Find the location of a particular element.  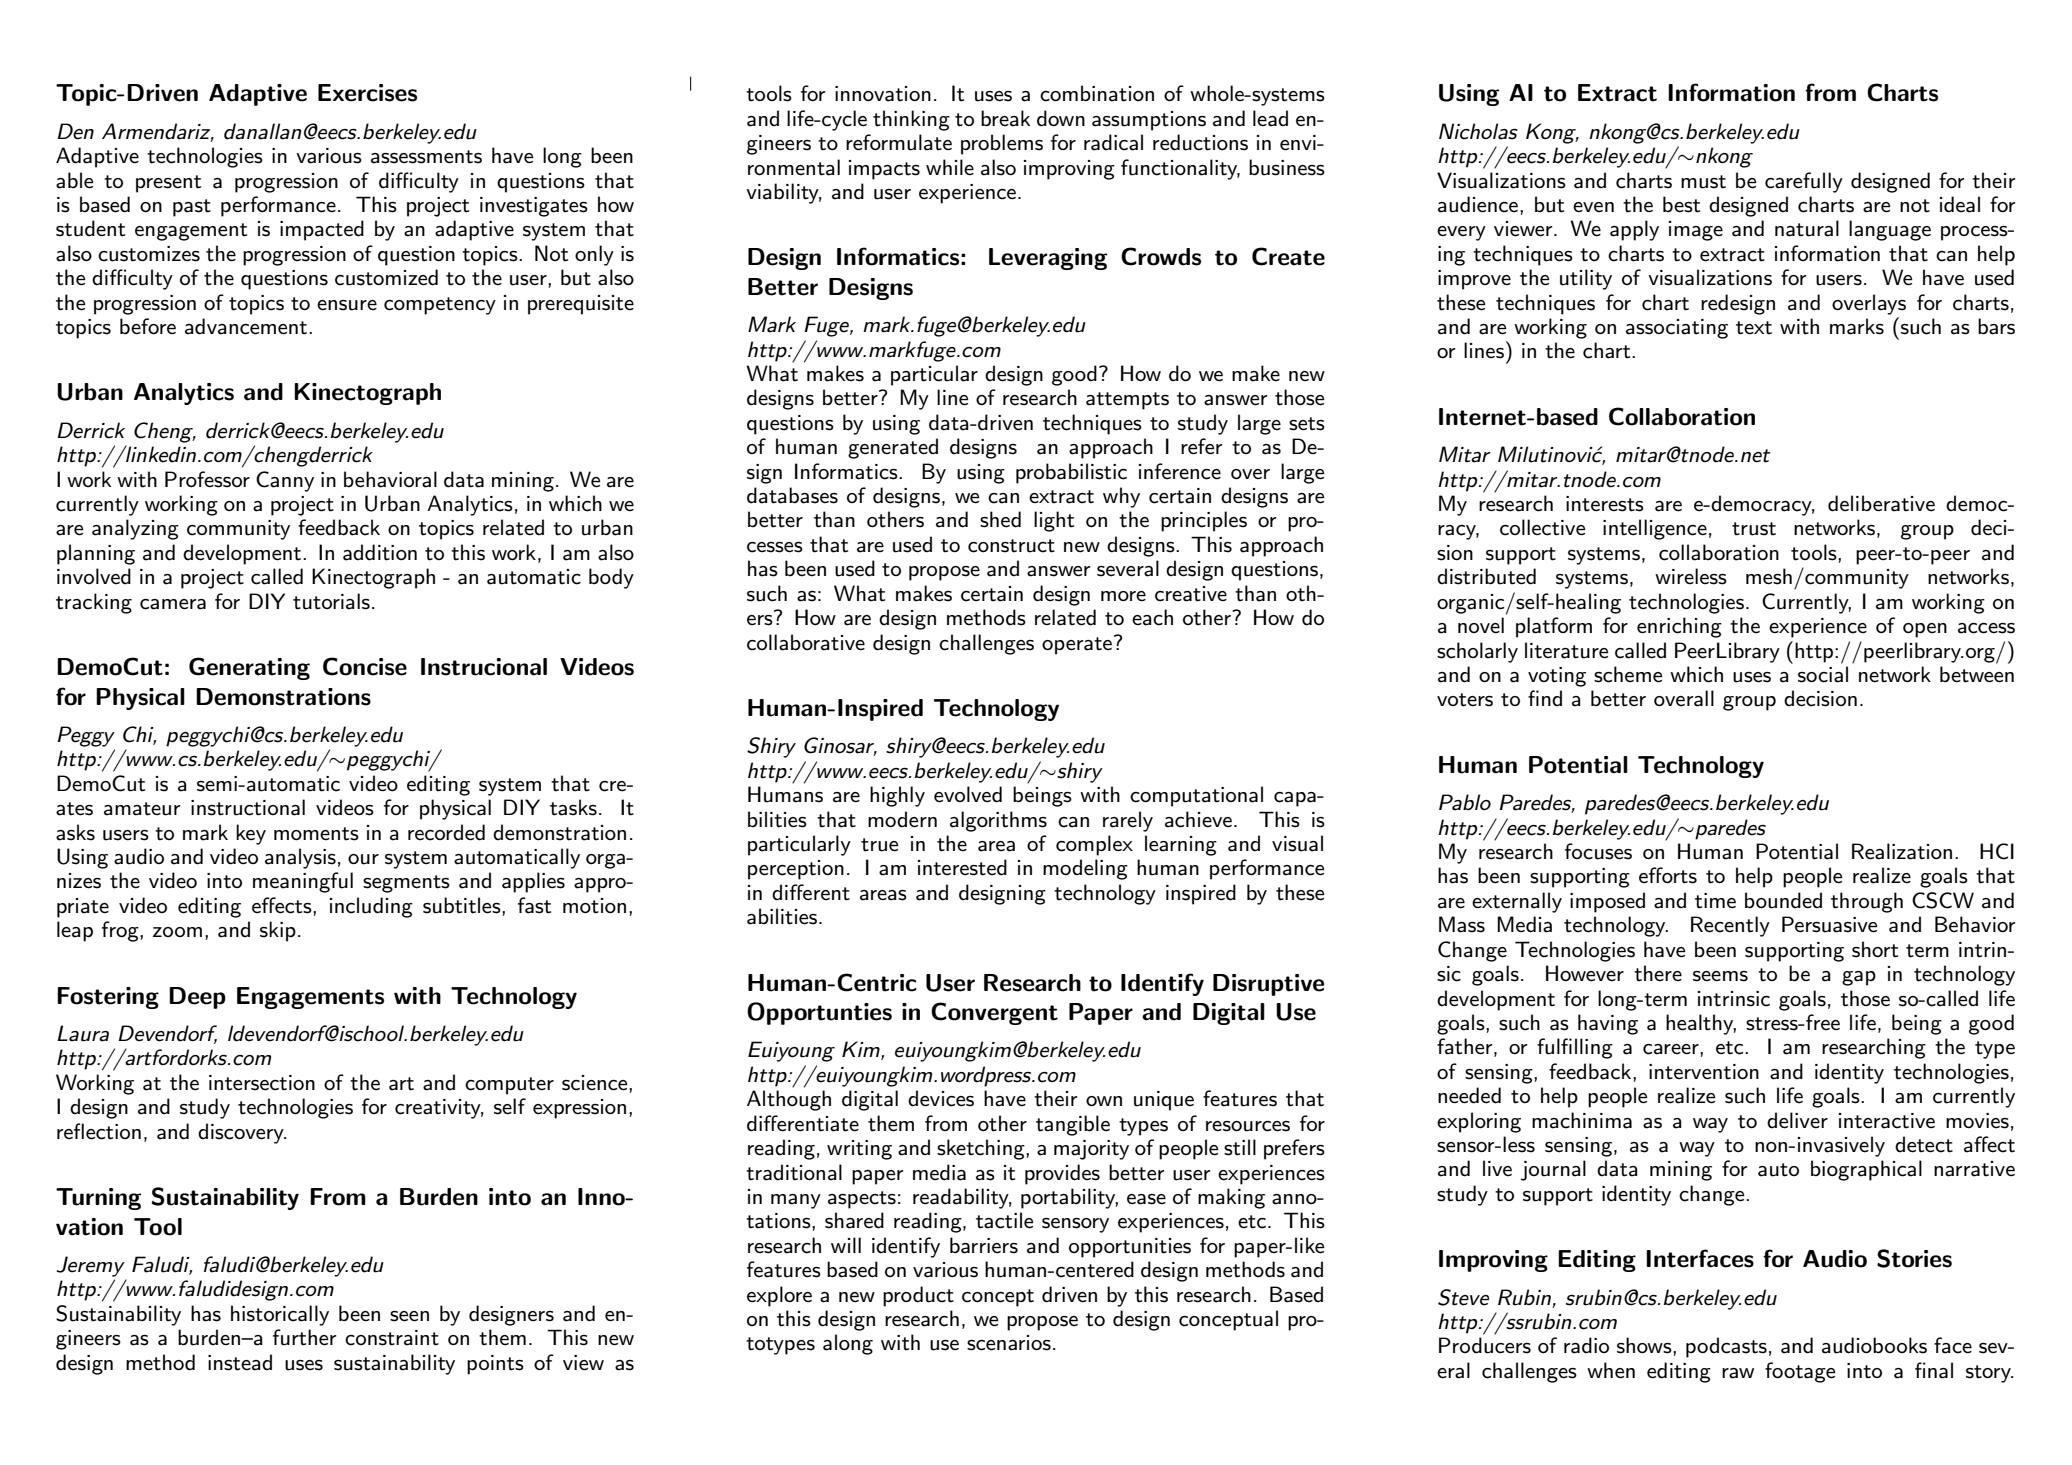

modeling is located at coordinates (1085, 869).
